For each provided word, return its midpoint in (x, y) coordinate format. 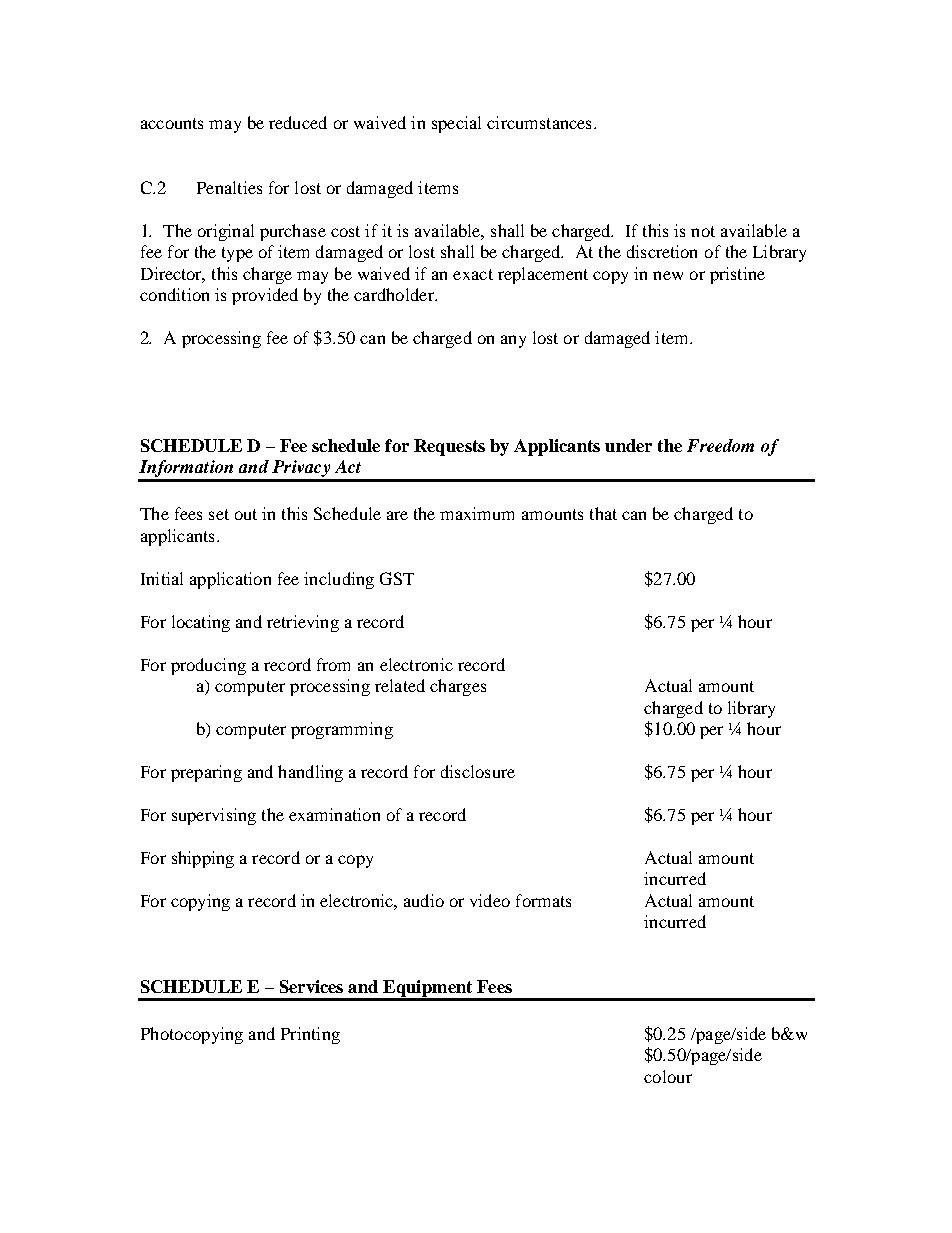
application (230, 580)
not (703, 231)
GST (397, 578)
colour (668, 1076)
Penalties (229, 187)
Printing (310, 1035)
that (603, 513)
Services (311, 986)
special (456, 124)
